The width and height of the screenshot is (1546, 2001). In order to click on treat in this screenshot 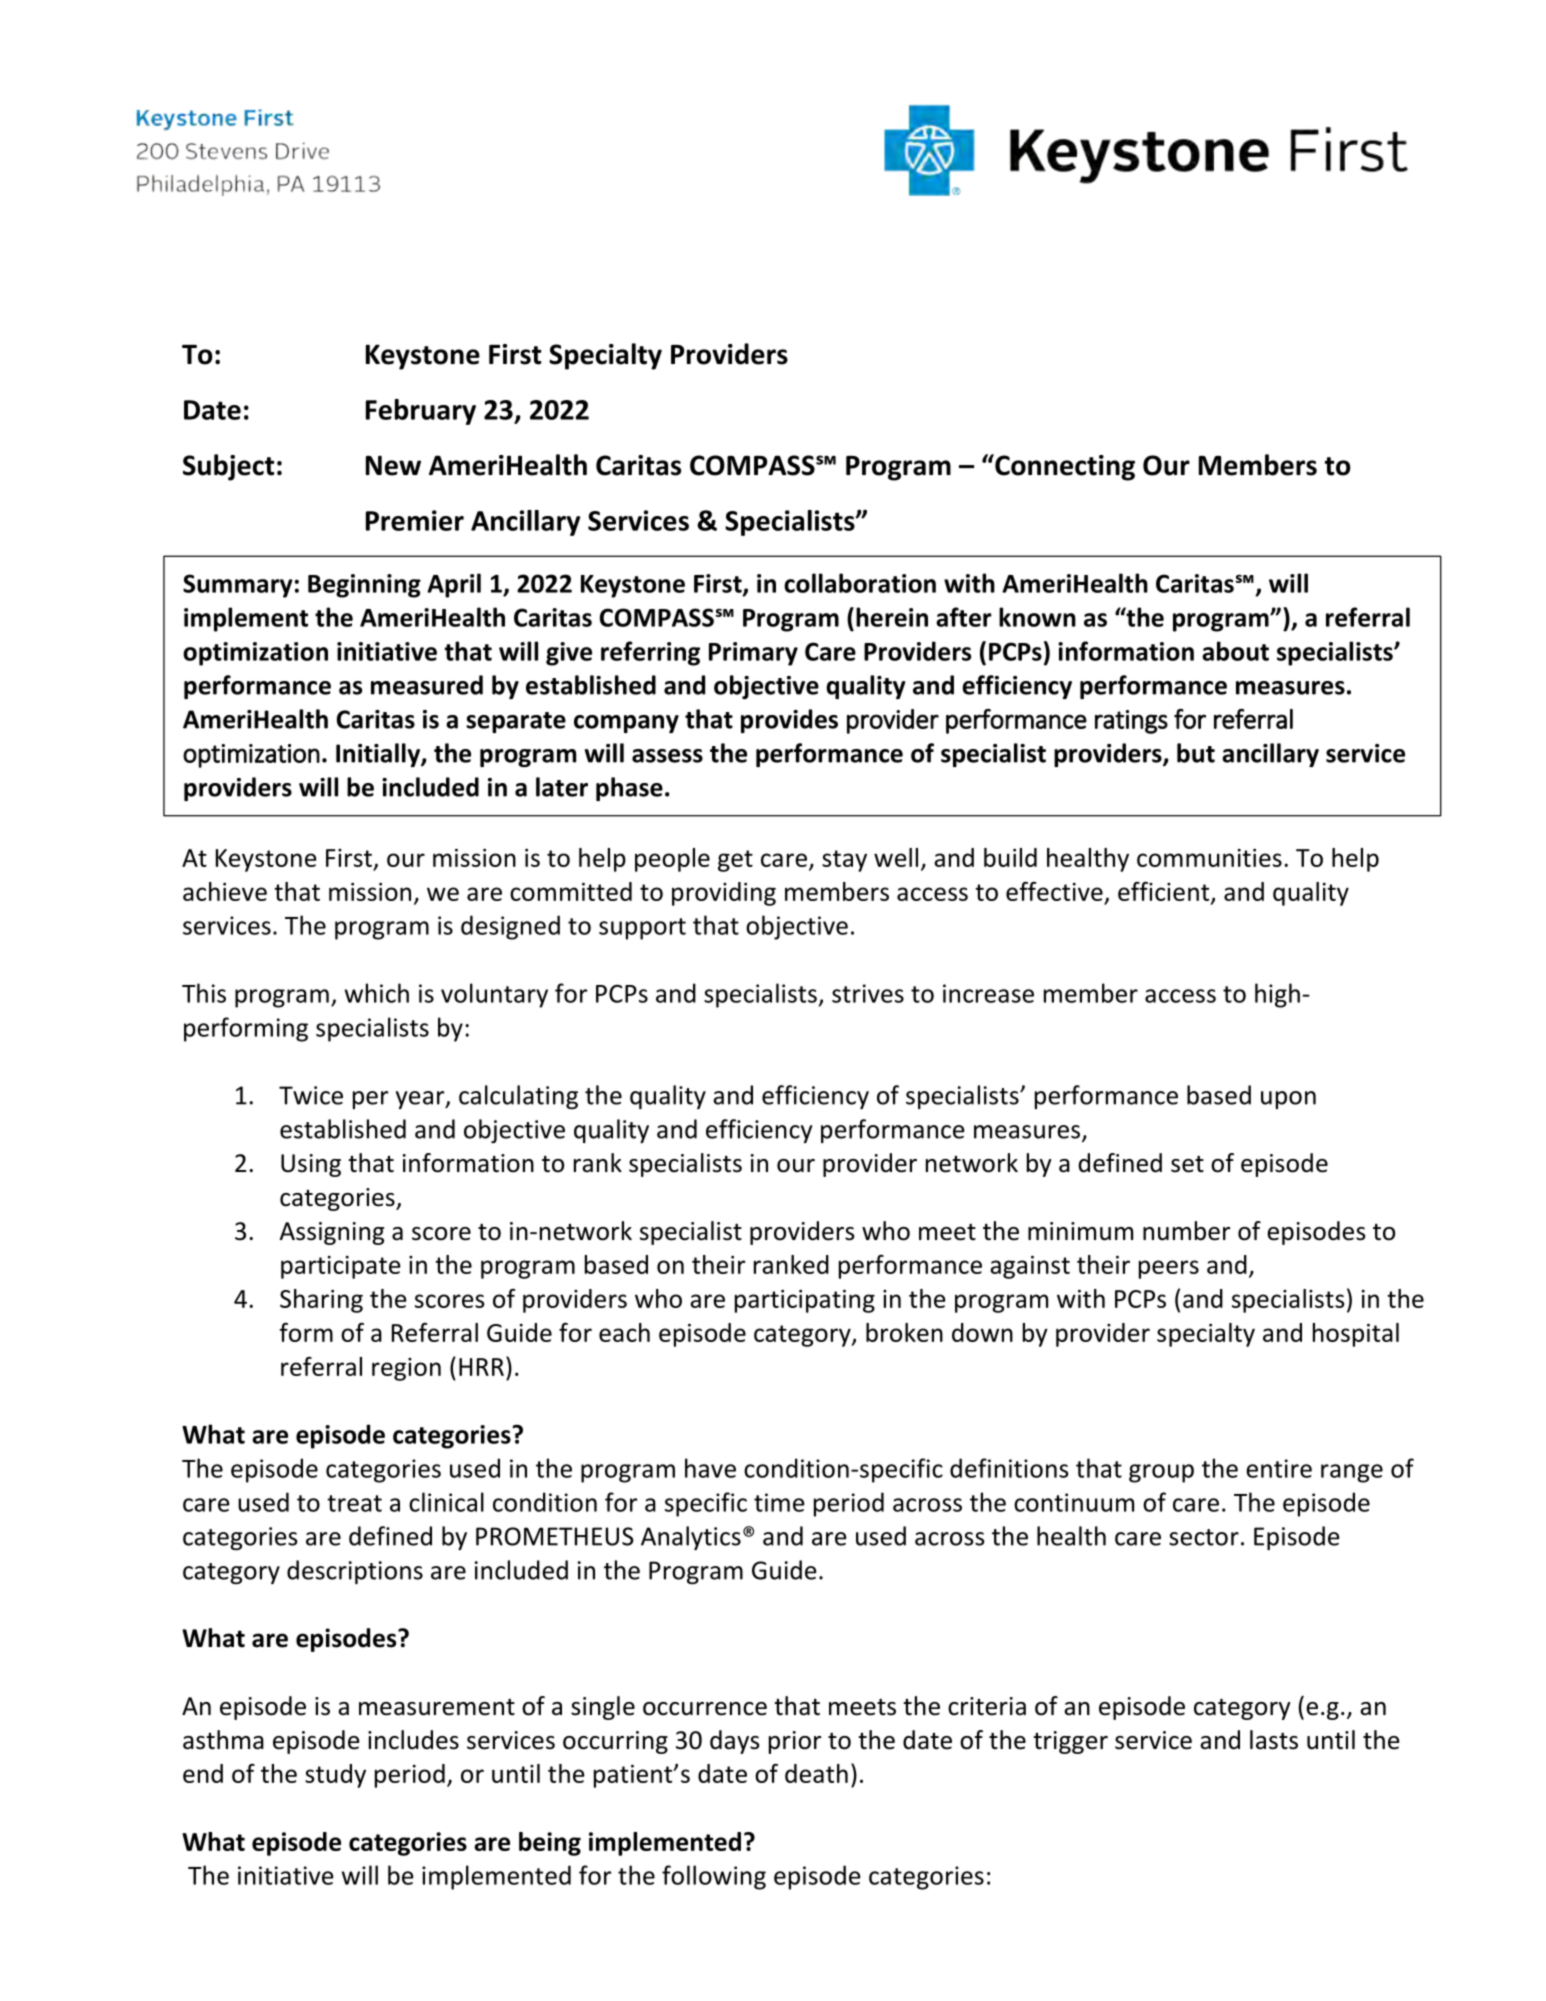, I will do `click(354, 1503)`.
